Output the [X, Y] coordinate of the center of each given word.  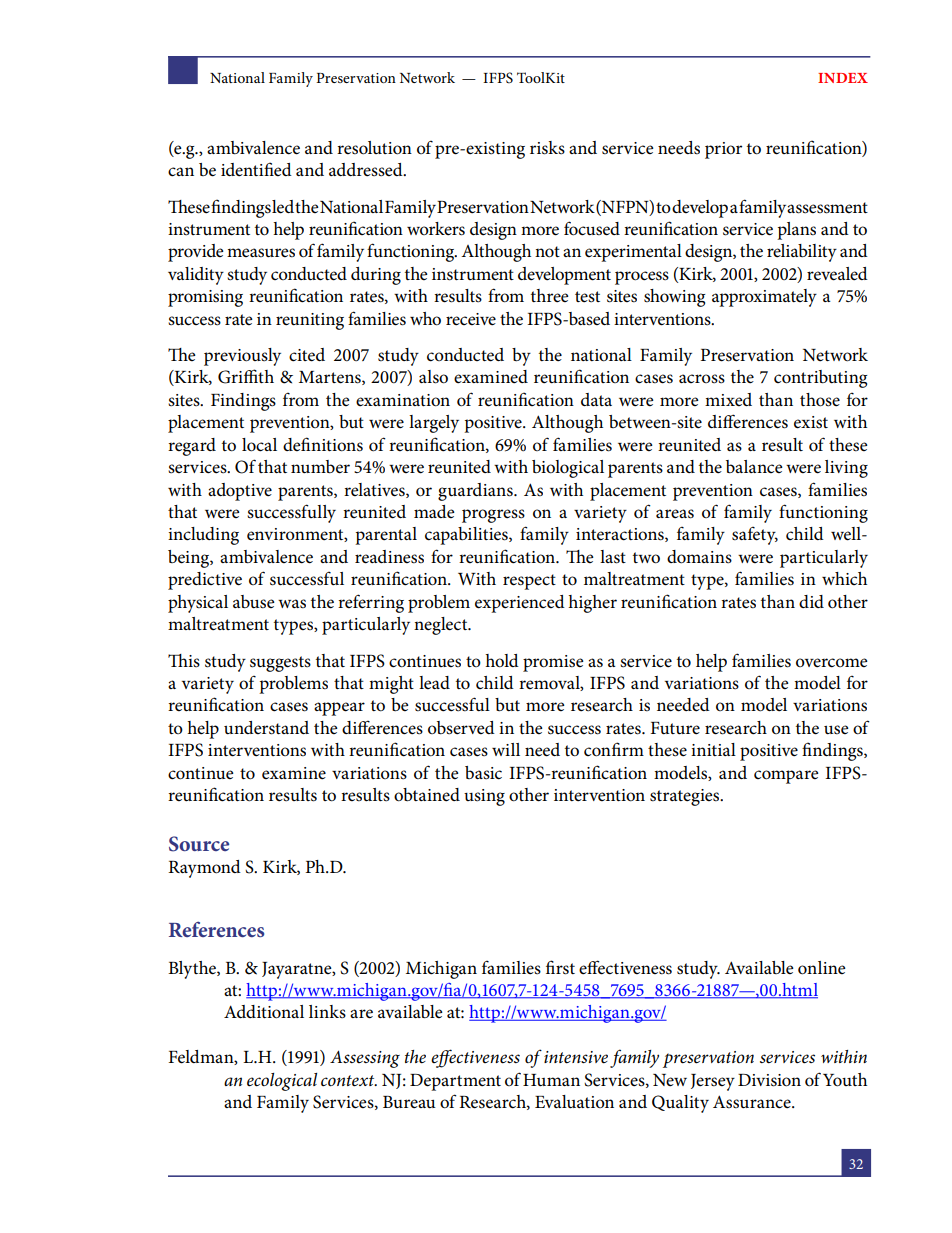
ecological [282, 1082]
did [811, 601]
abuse [254, 602]
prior [723, 150]
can [181, 172]
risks [547, 148]
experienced [520, 604]
